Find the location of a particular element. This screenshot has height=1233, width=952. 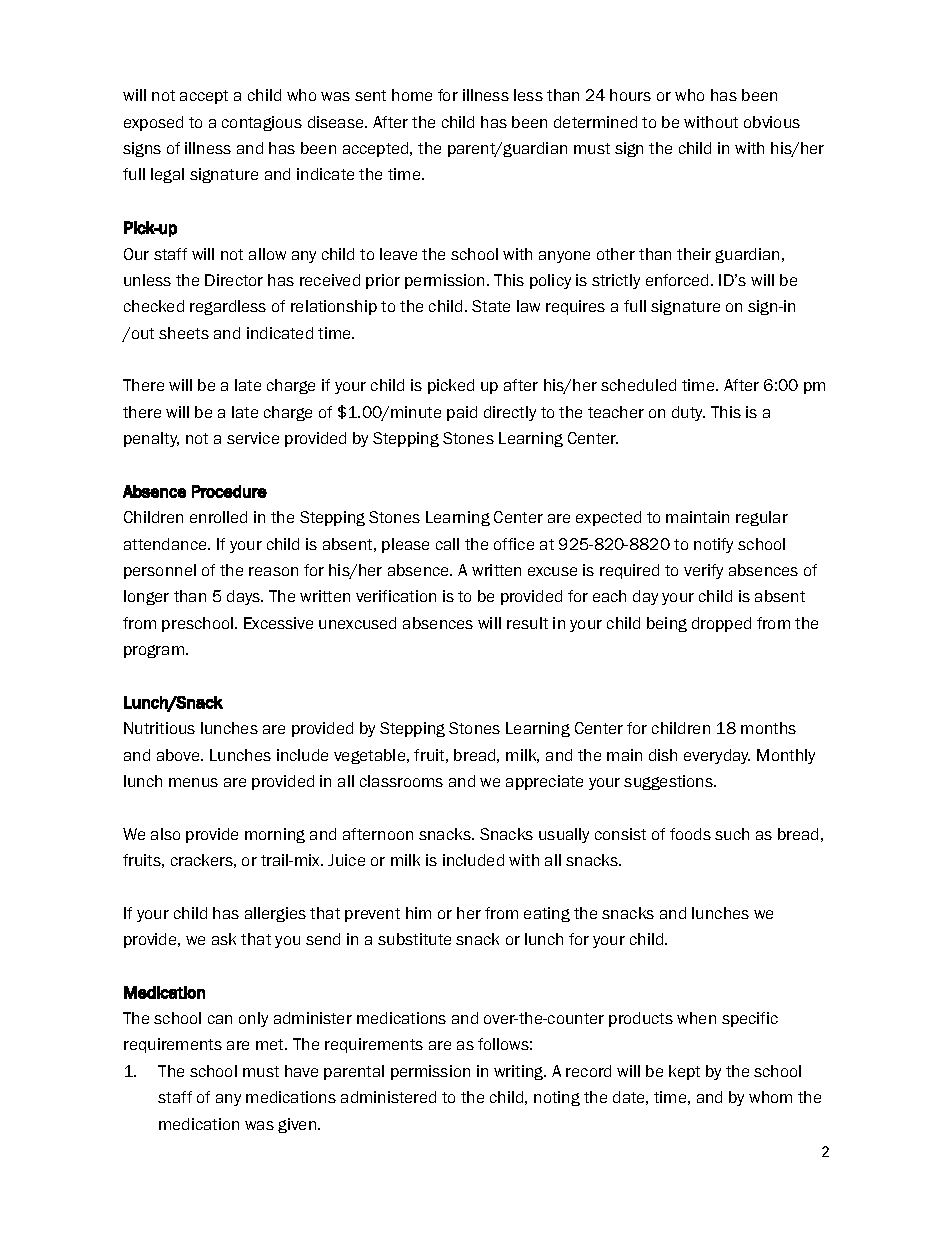

him is located at coordinates (418, 913).
